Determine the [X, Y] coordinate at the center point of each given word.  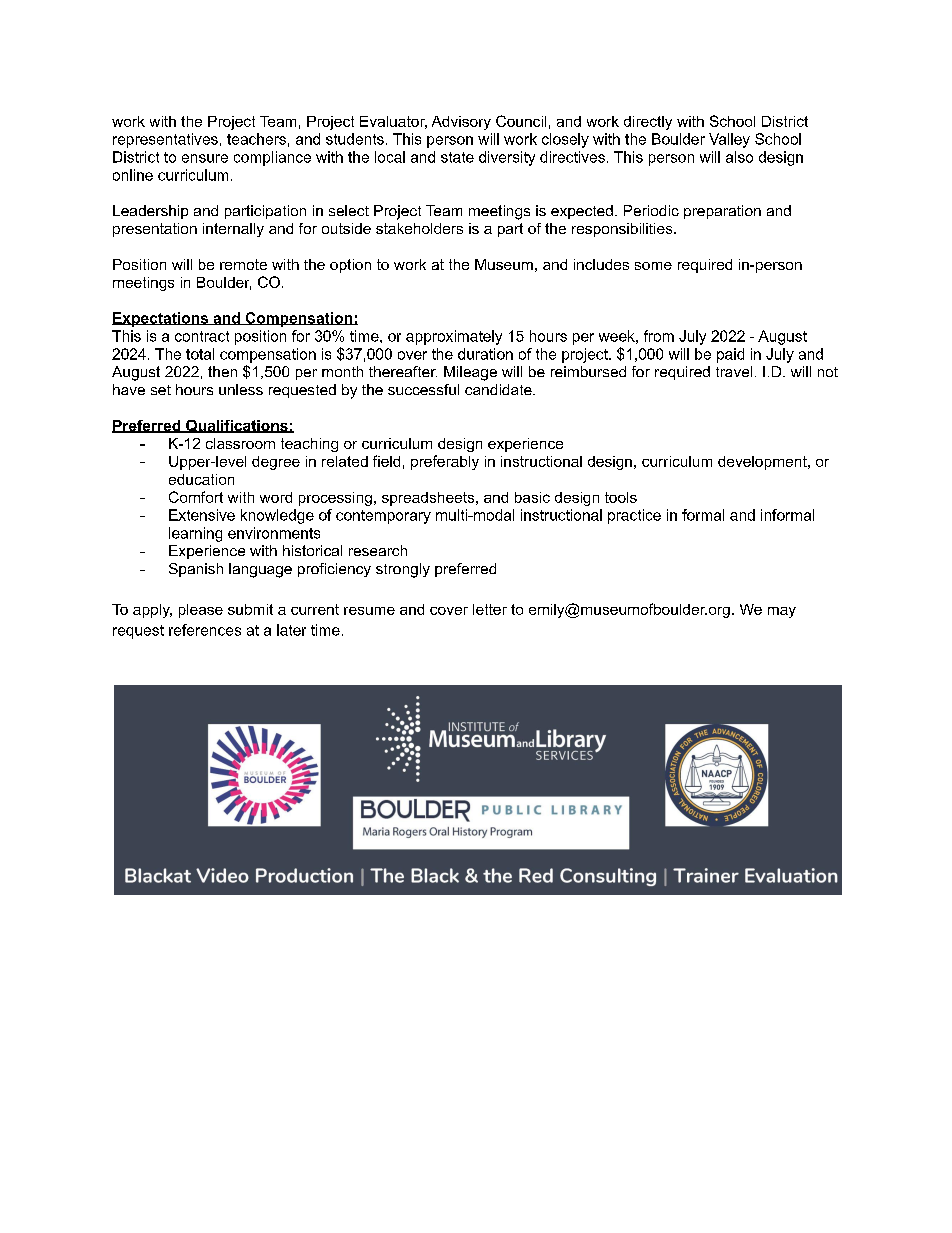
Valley [729, 140]
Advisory [461, 123]
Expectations [161, 319]
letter [490, 609]
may [782, 612]
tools [621, 497]
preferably [445, 462]
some [653, 266]
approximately [454, 337]
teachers [256, 139]
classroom [240, 443]
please [201, 611]
